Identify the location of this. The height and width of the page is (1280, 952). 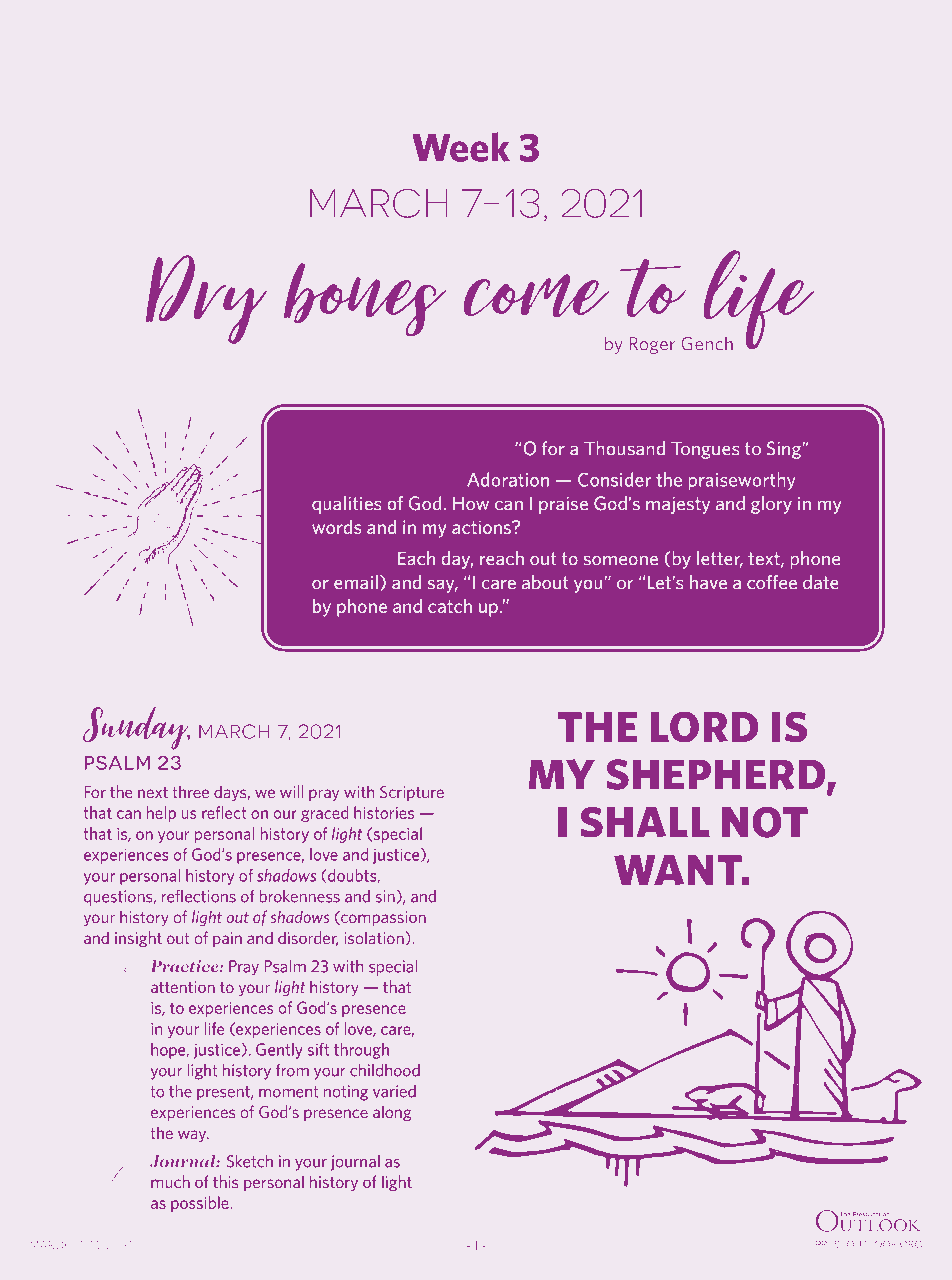
(226, 1181).
